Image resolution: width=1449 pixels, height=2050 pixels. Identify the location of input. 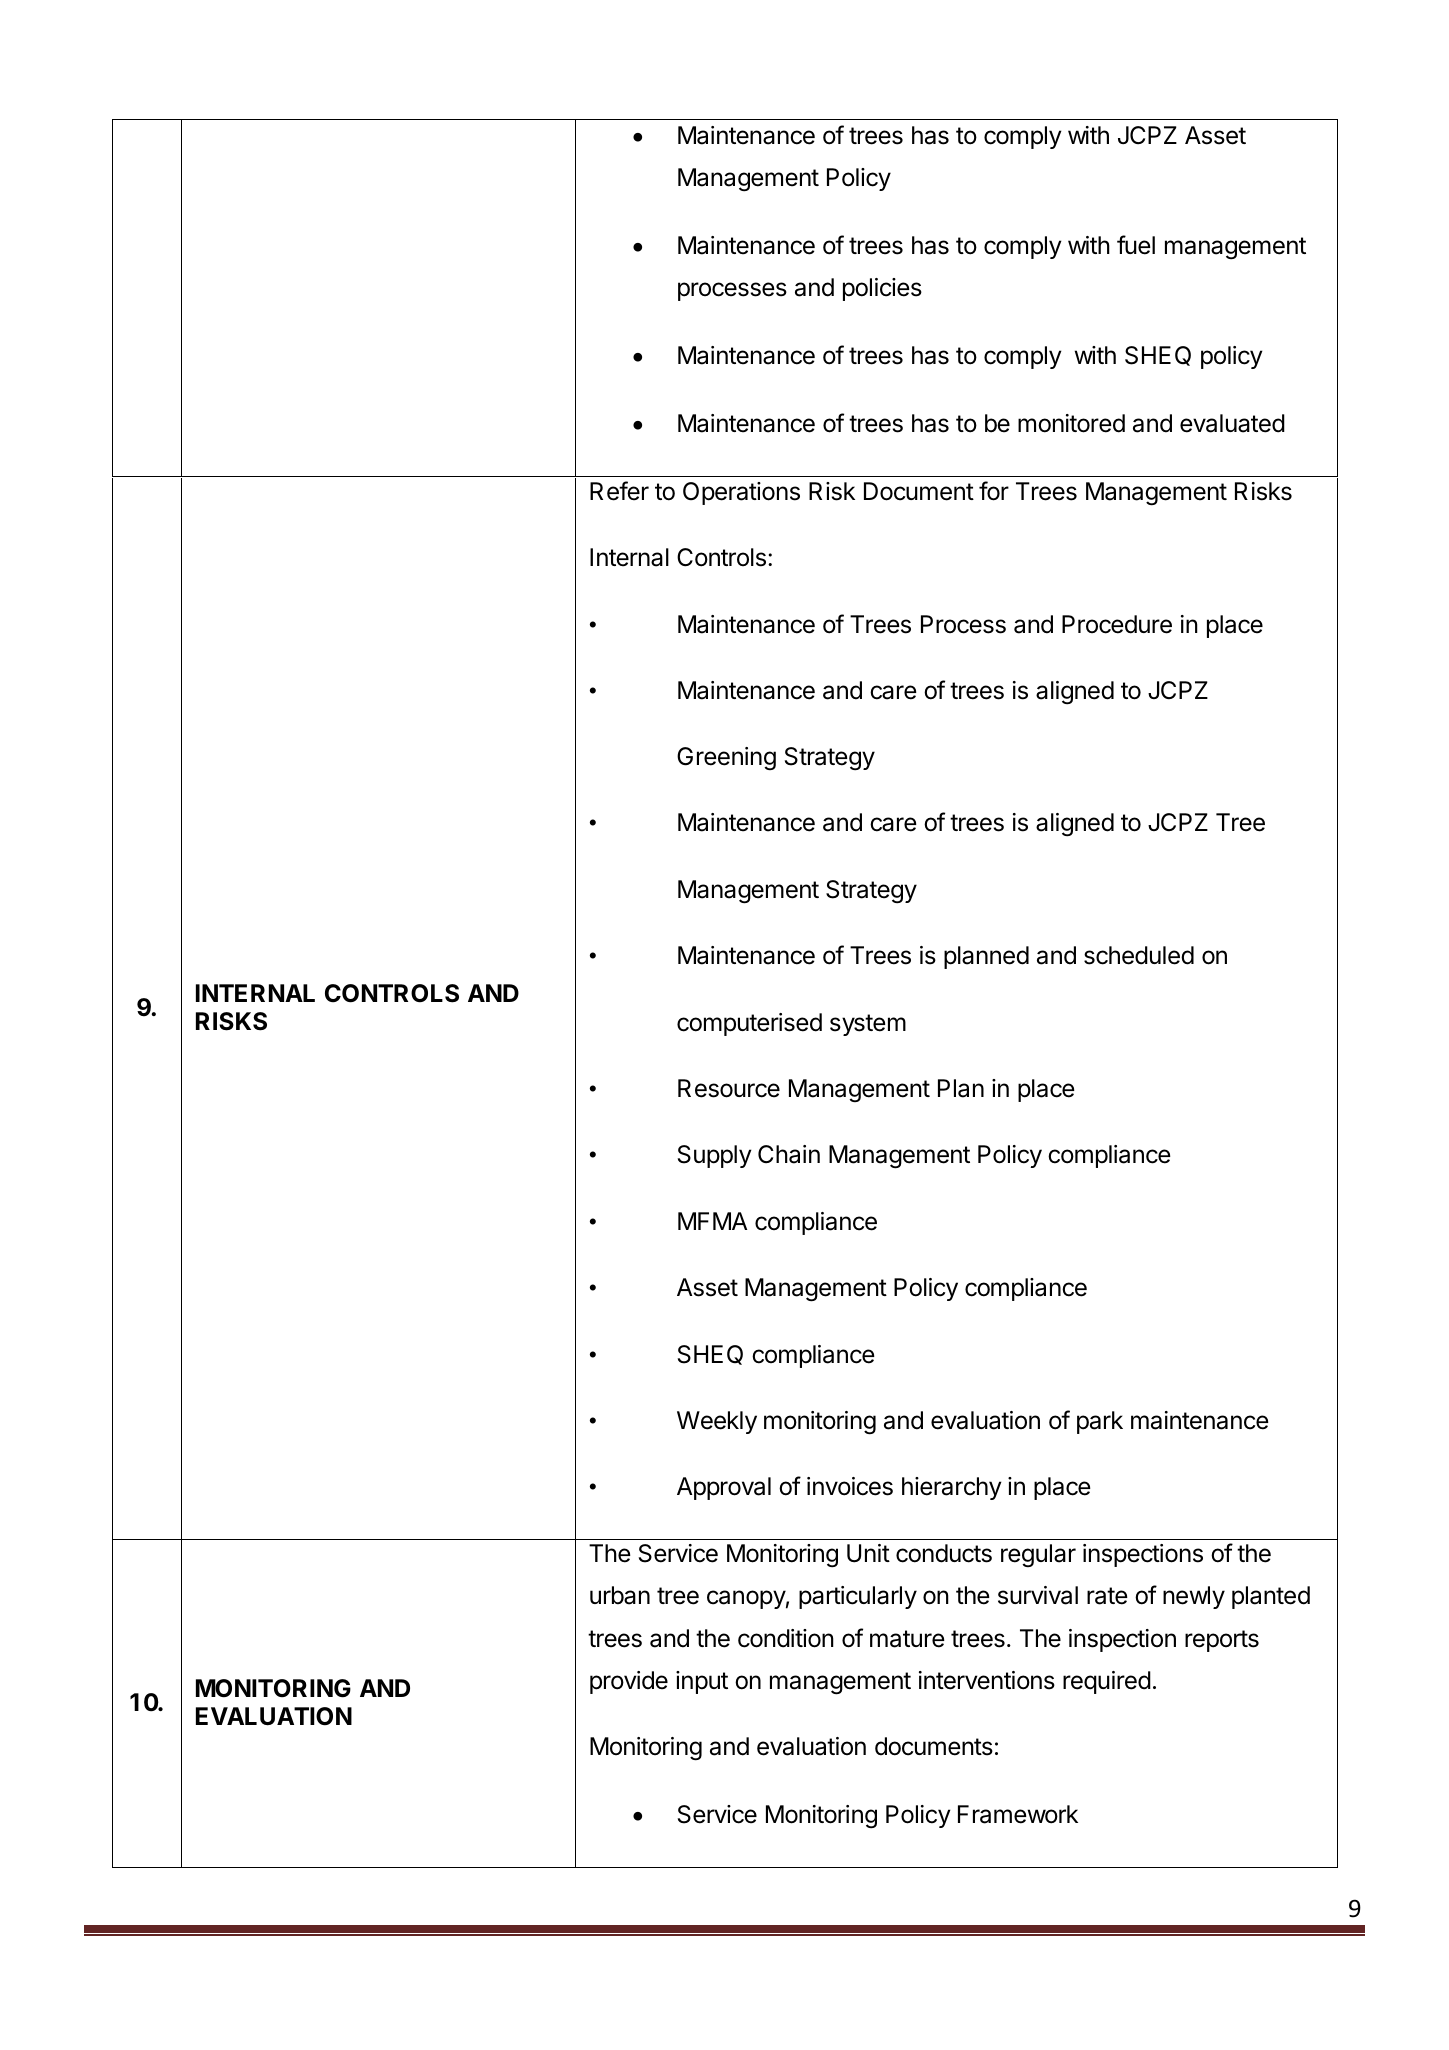
(702, 1682).
